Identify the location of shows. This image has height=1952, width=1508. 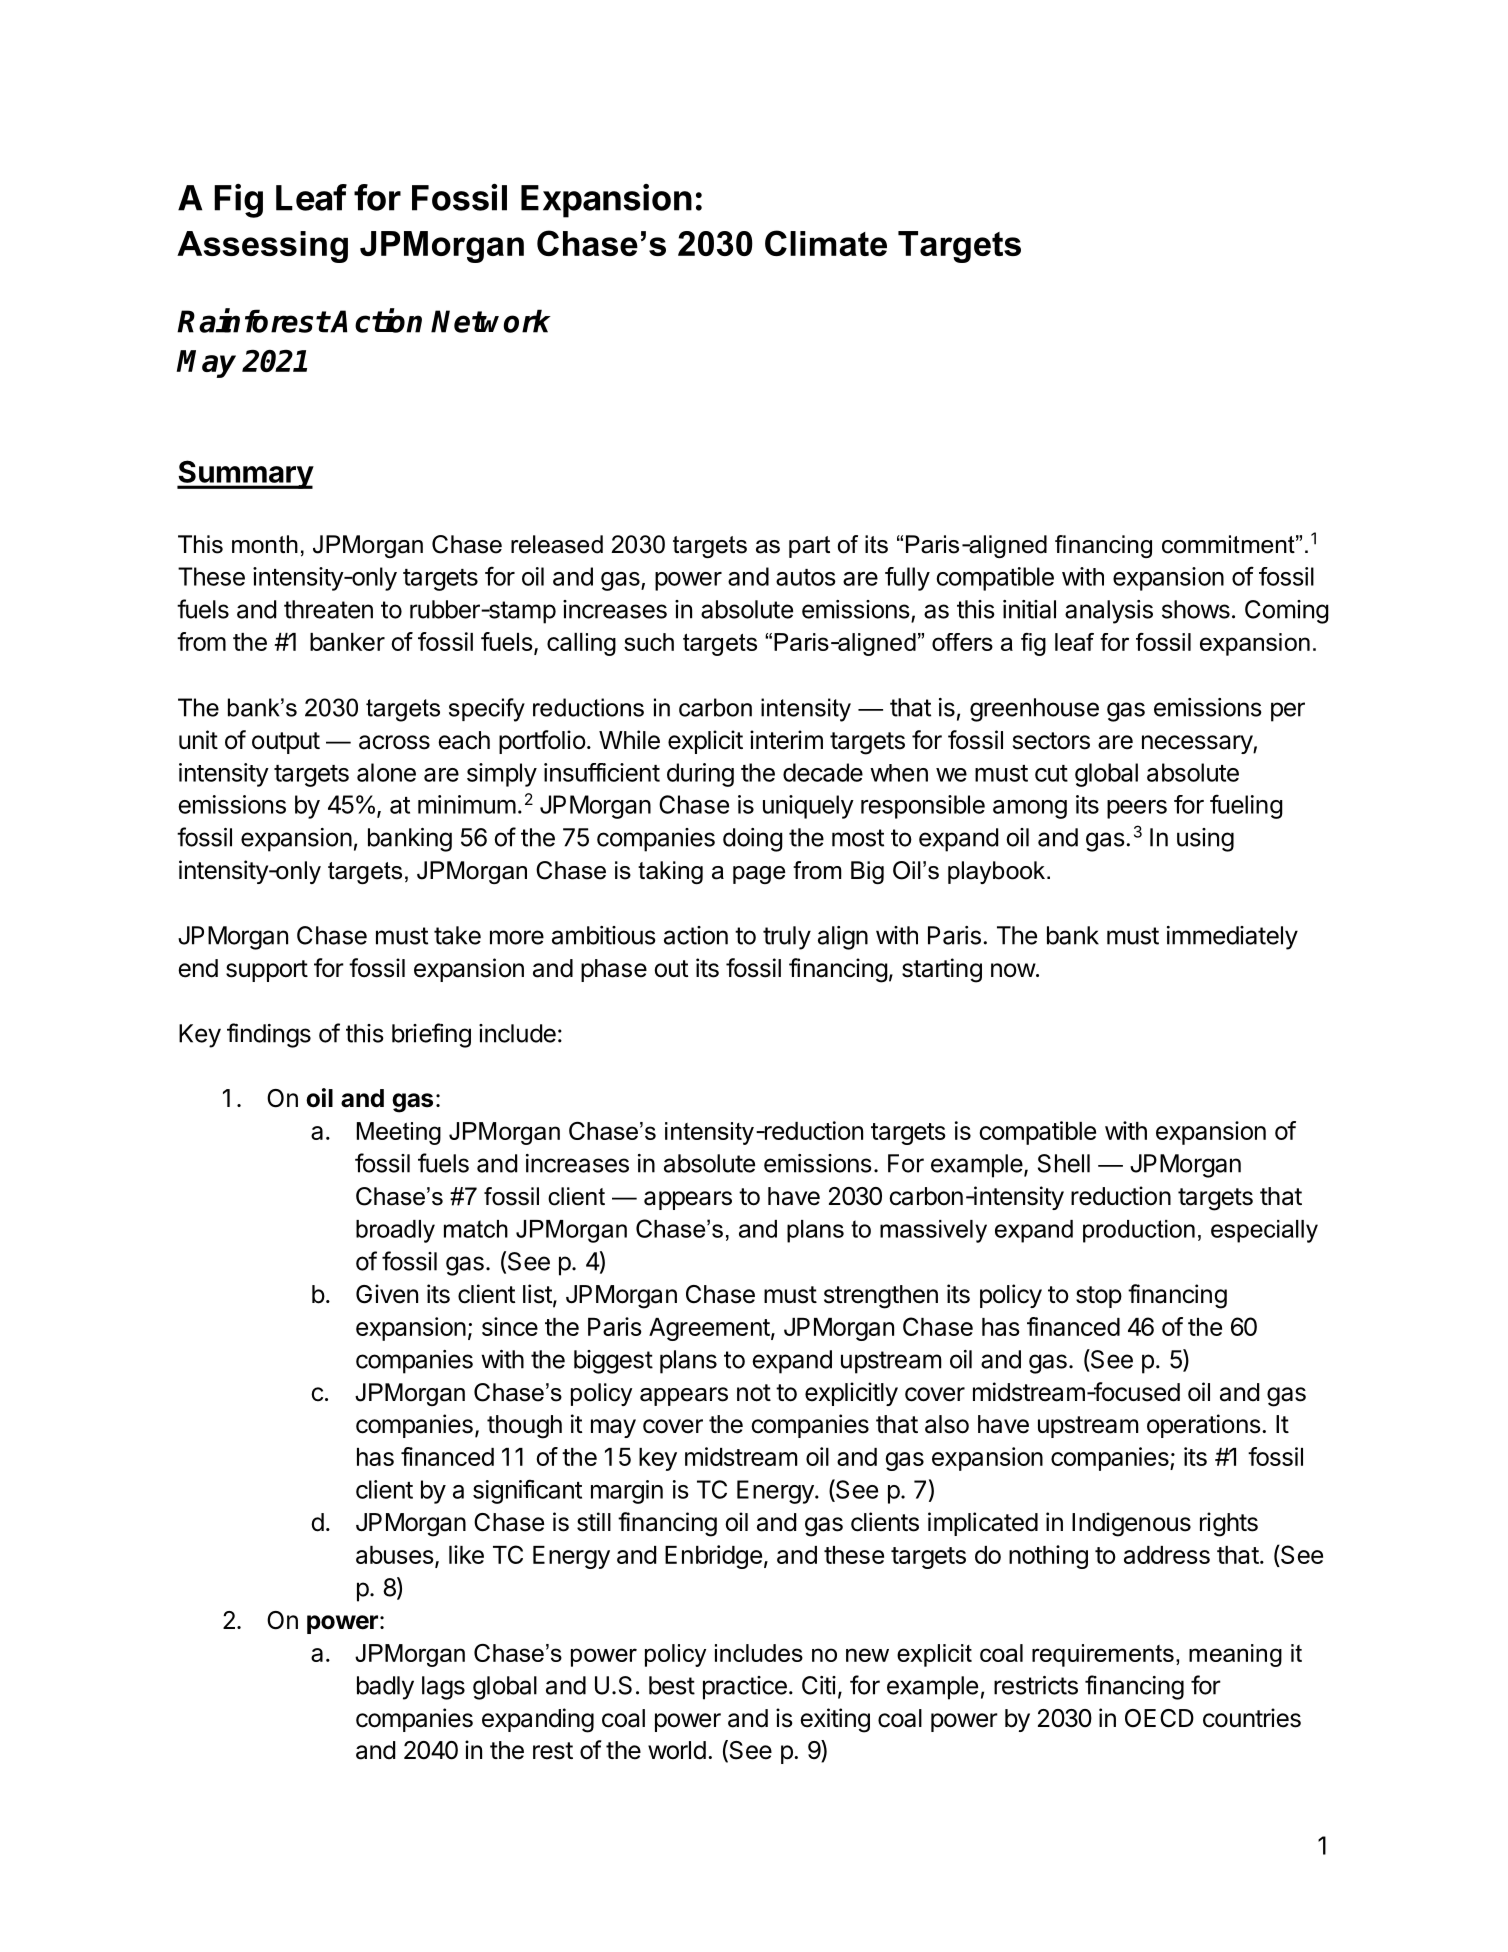
(1196, 609).
